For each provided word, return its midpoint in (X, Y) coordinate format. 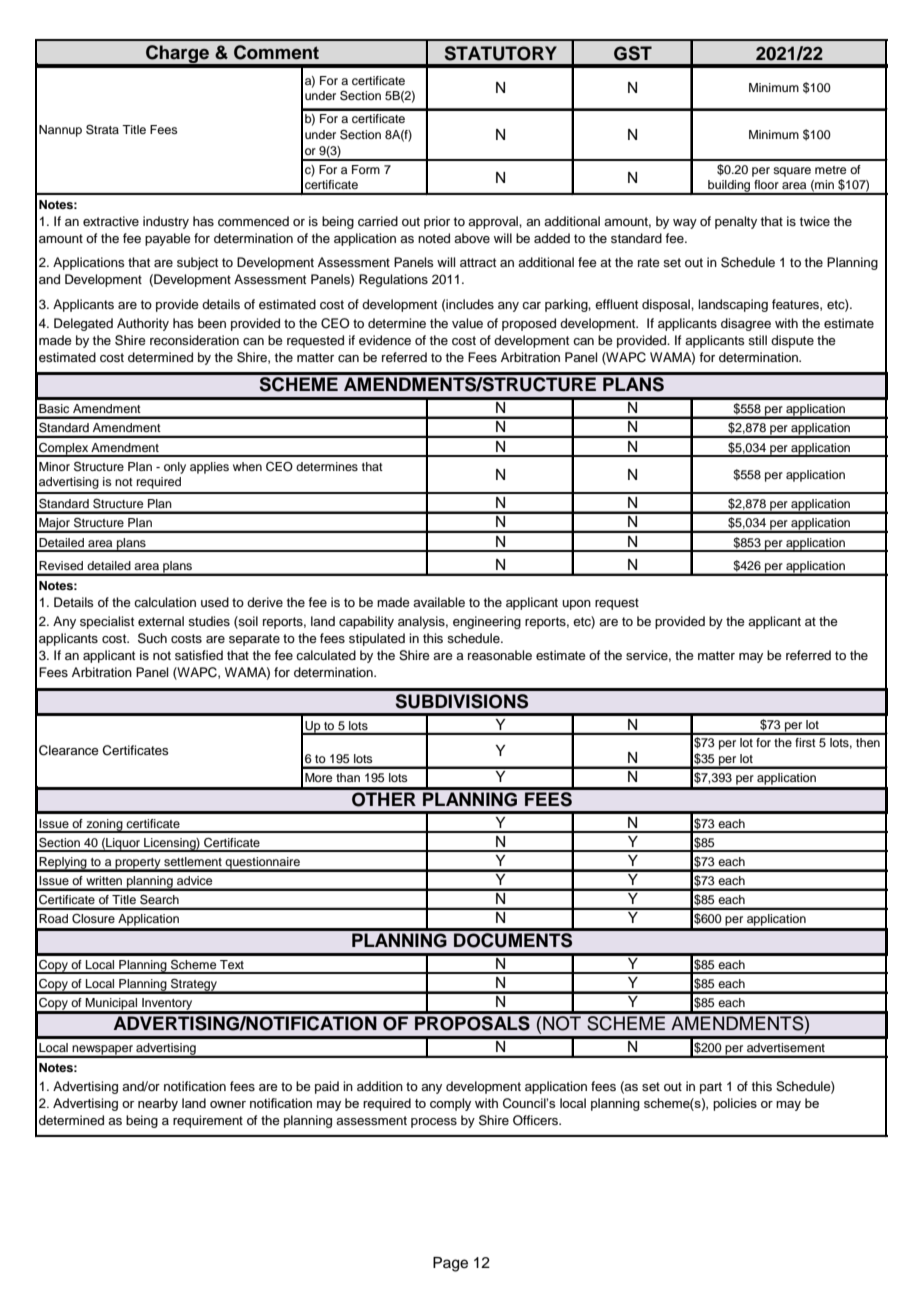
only (175, 468)
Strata (102, 129)
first (805, 742)
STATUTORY (501, 53)
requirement (208, 1121)
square (792, 172)
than (348, 777)
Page (450, 1264)
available (439, 602)
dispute (792, 341)
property (138, 864)
